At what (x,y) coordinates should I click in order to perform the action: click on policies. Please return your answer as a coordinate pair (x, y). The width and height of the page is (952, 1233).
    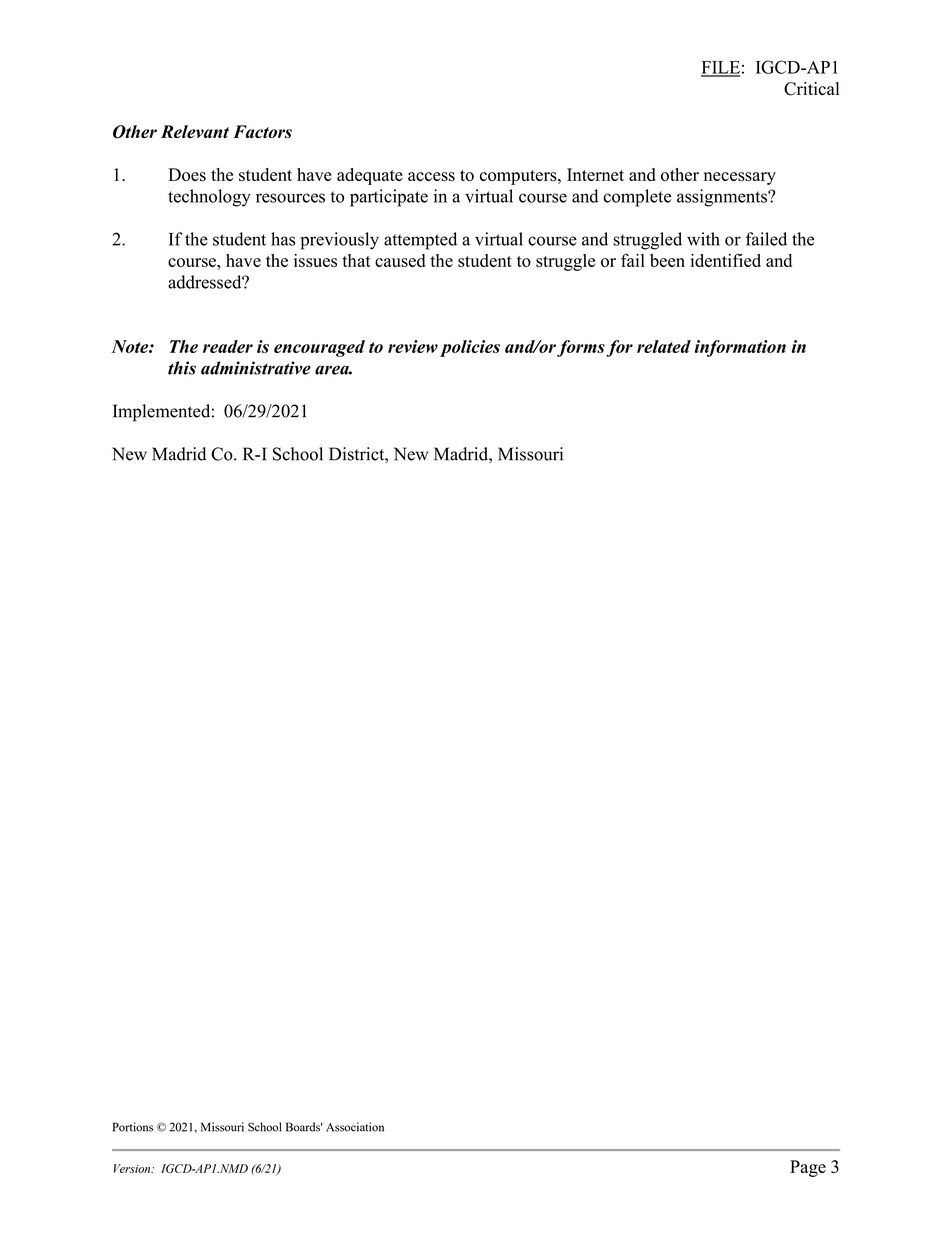
    Looking at the image, I should click on (470, 348).
